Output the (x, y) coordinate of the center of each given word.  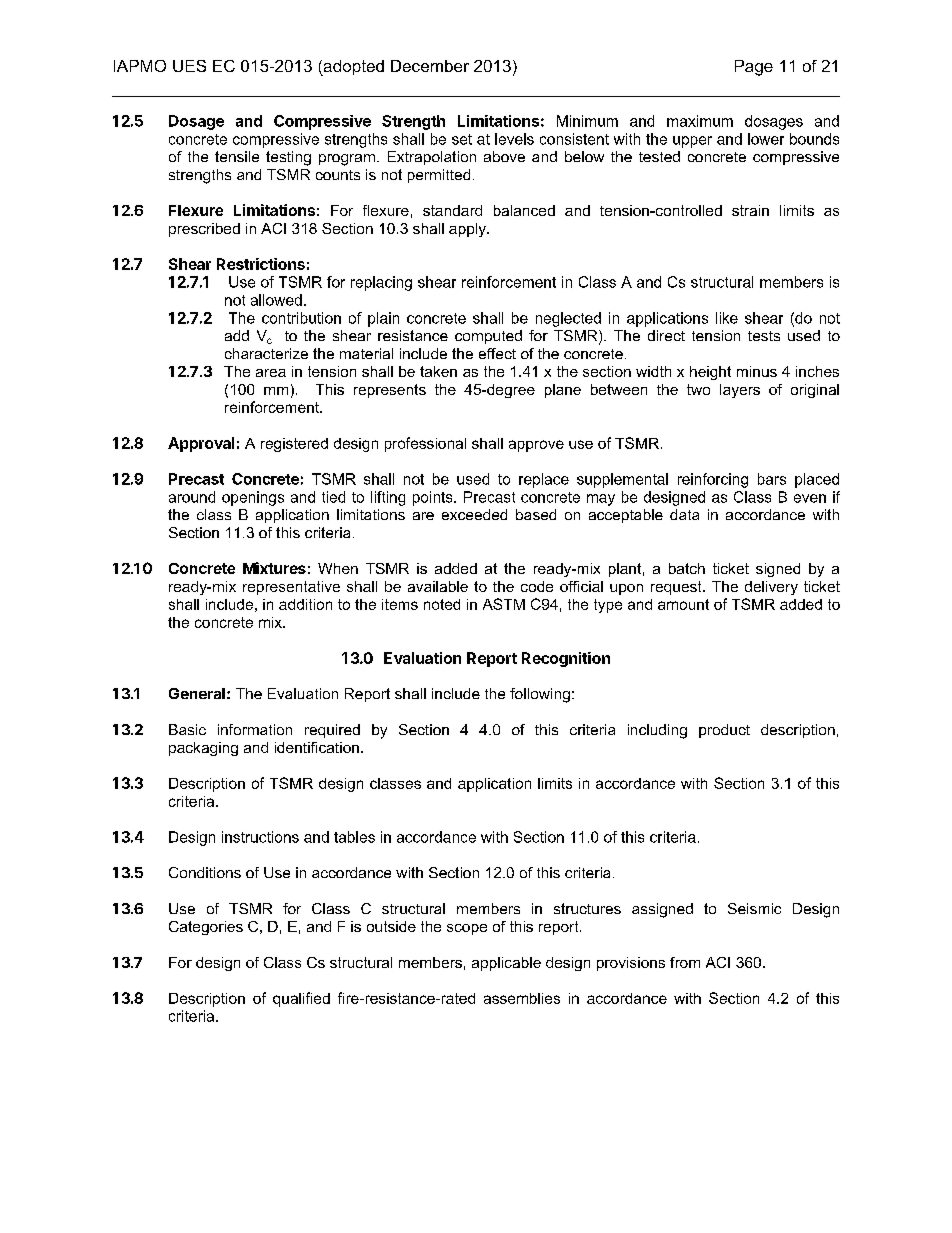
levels (514, 139)
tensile (237, 156)
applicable (506, 964)
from (685, 962)
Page (754, 68)
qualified (301, 999)
